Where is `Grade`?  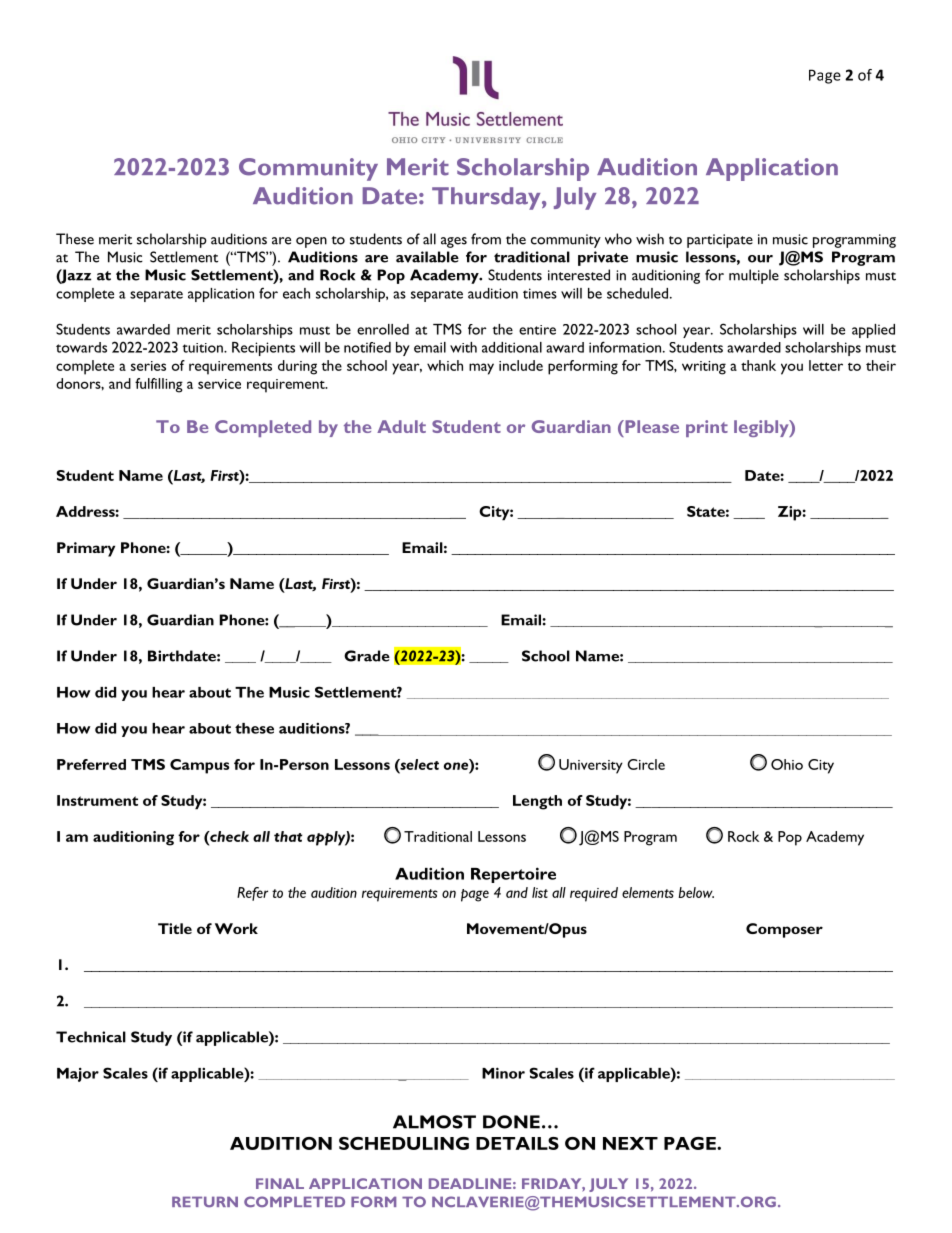 Grade is located at coordinates (367, 656).
